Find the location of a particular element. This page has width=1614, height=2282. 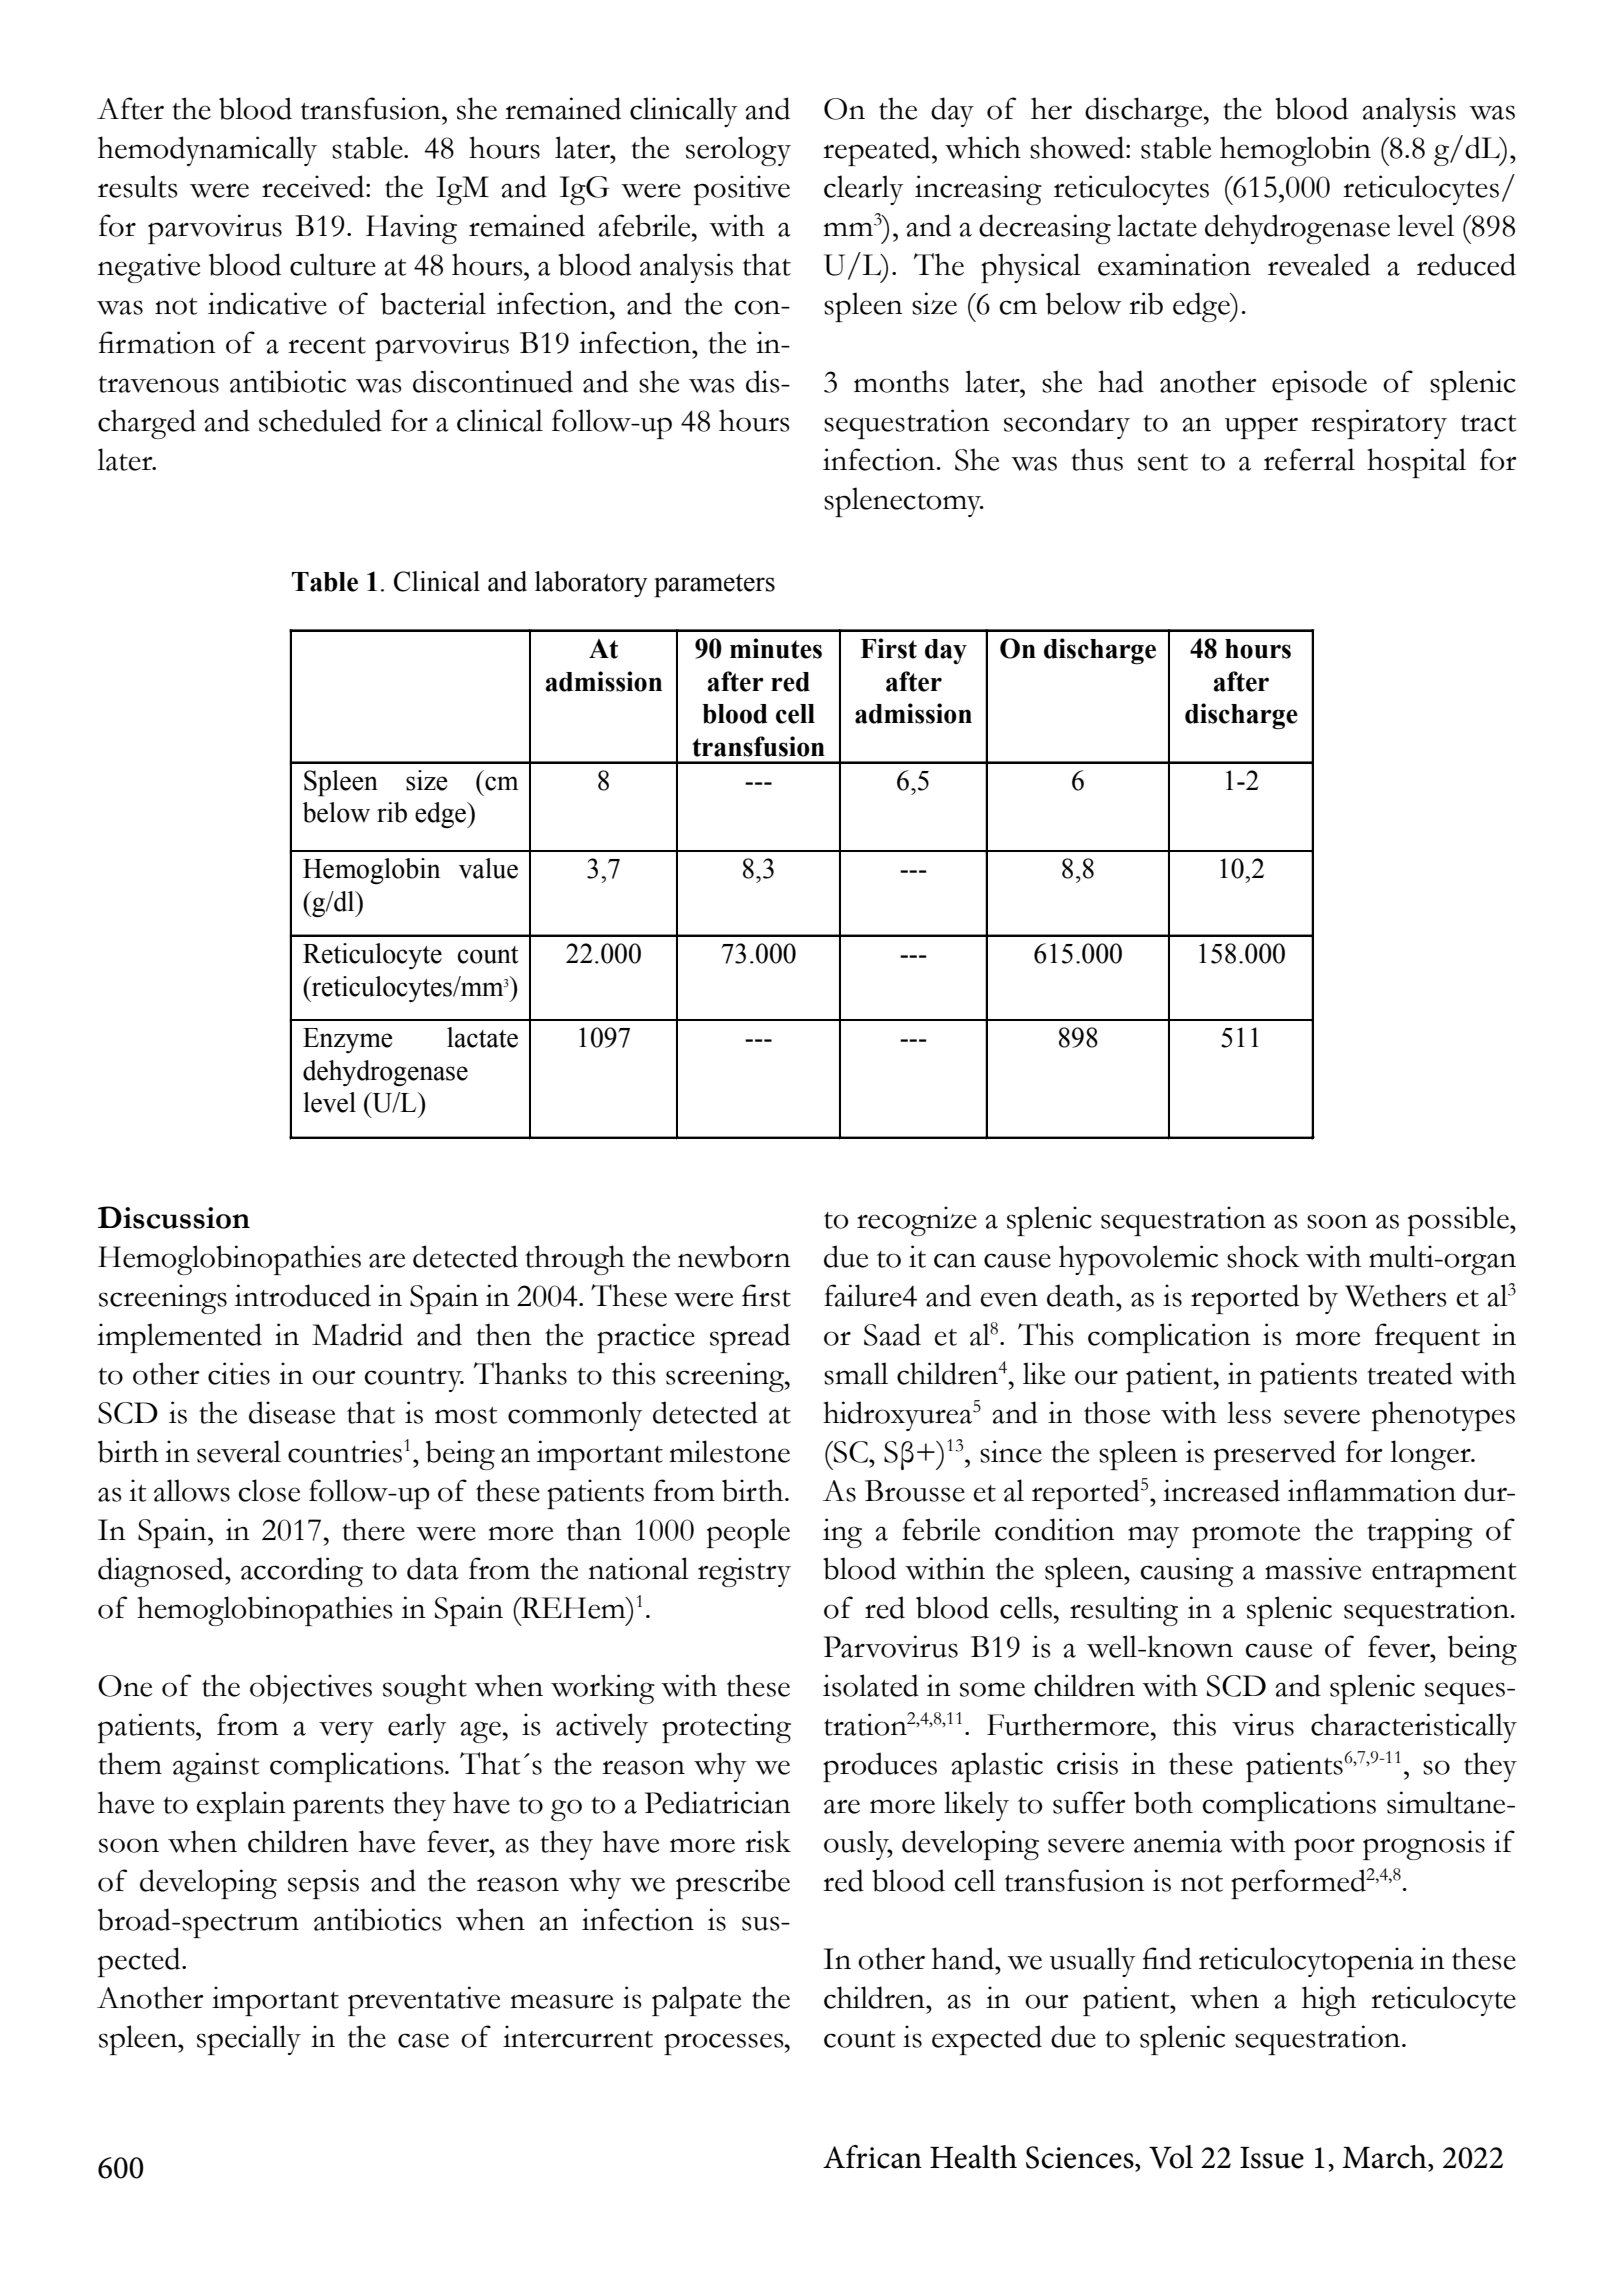

African is located at coordinates (872, 2157).
